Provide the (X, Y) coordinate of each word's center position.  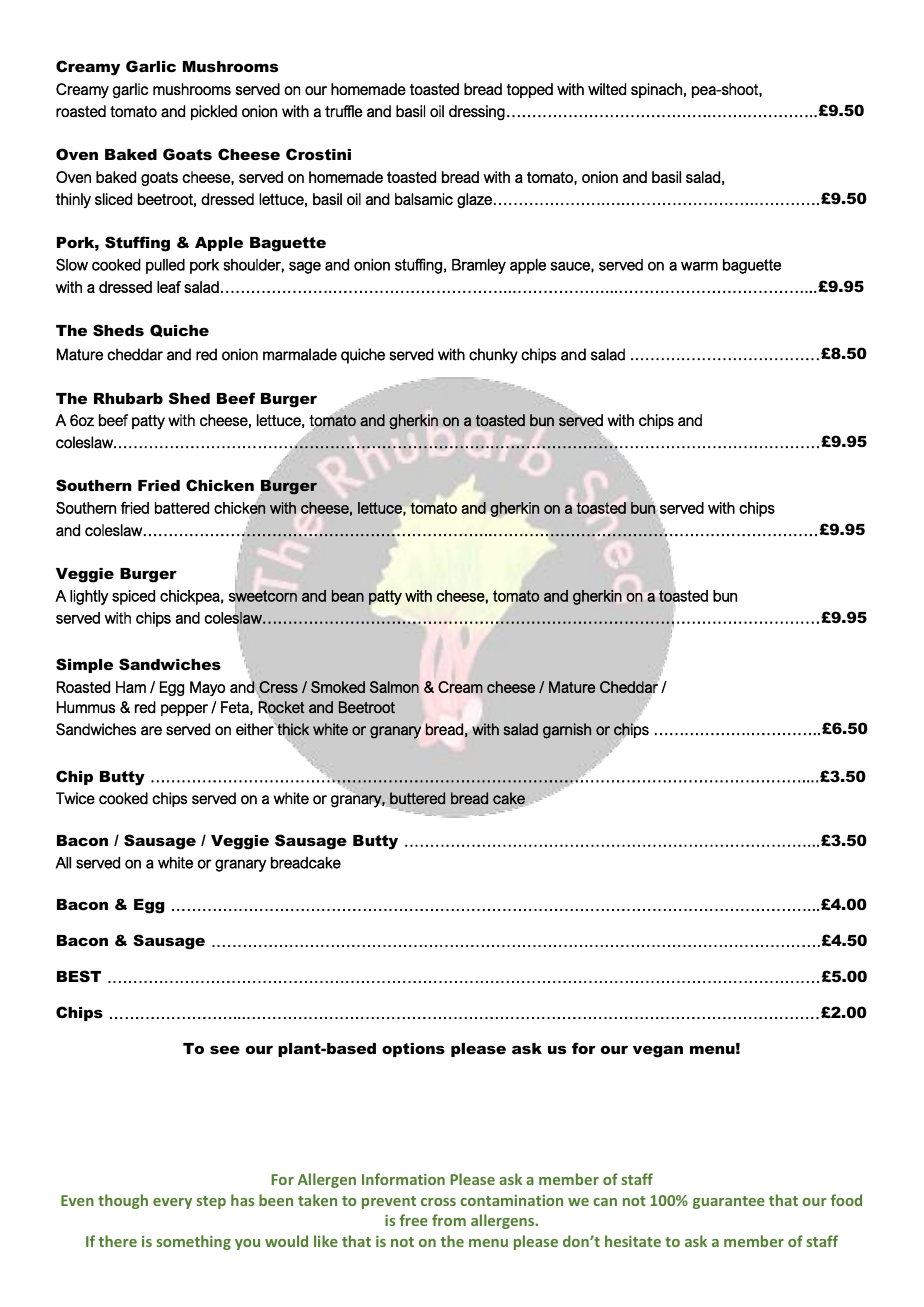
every (172, 1203)
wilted (607, 89)
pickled (214, 112)
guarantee (729, 1202)
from (449, 1220)
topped (530, 90)
